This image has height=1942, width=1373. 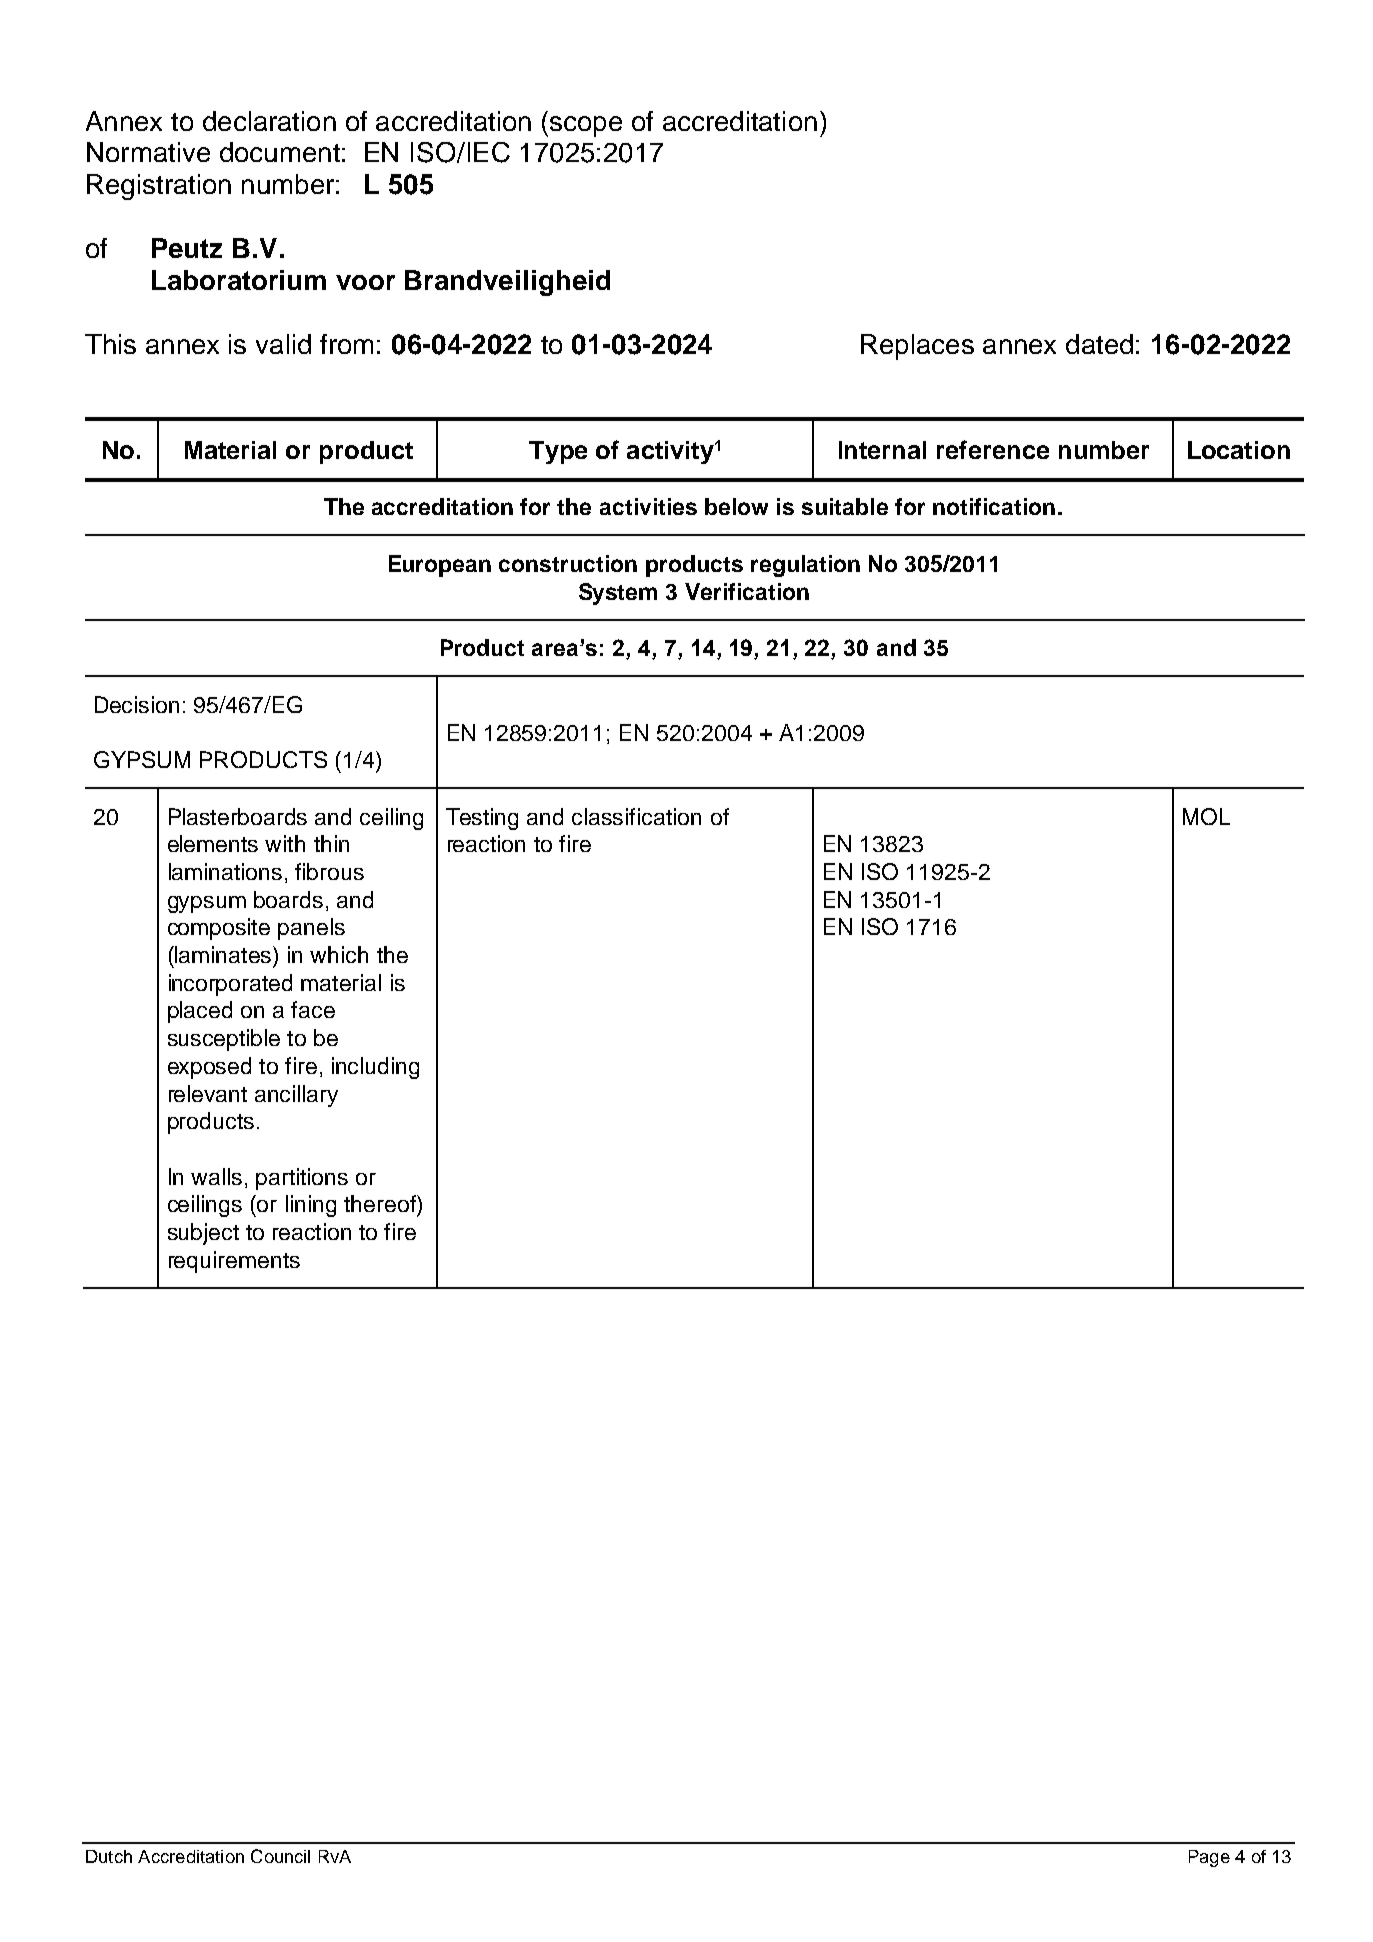 What do you see at coordinates (230, 985) in the image?
I see `incorporated` at bounding box center [230, 985].
